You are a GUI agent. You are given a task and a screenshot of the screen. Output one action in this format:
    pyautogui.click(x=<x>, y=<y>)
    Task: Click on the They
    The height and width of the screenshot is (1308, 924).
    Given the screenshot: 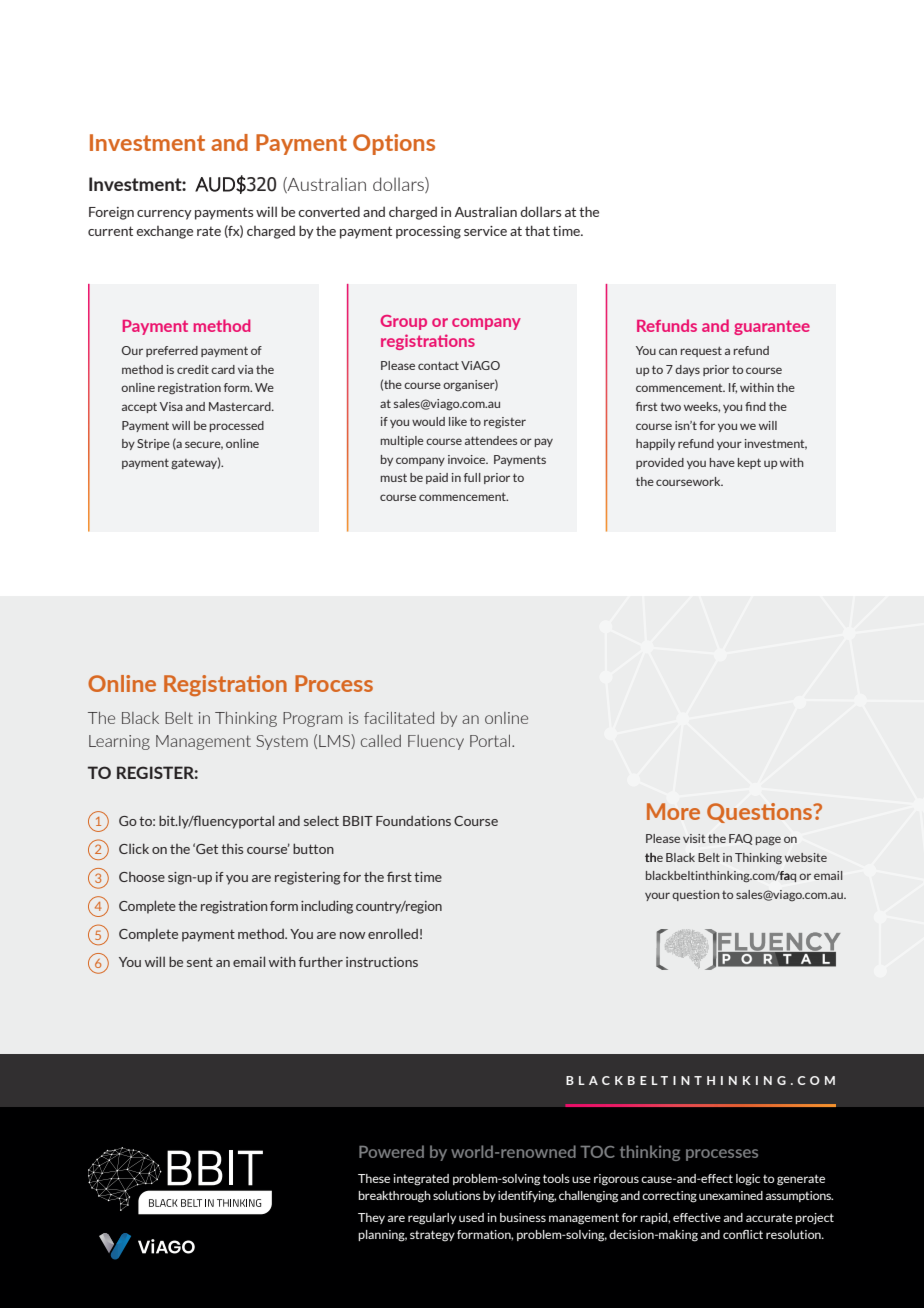 What is the action you would take?
    pyautogui.click(x=371, y=1218)
